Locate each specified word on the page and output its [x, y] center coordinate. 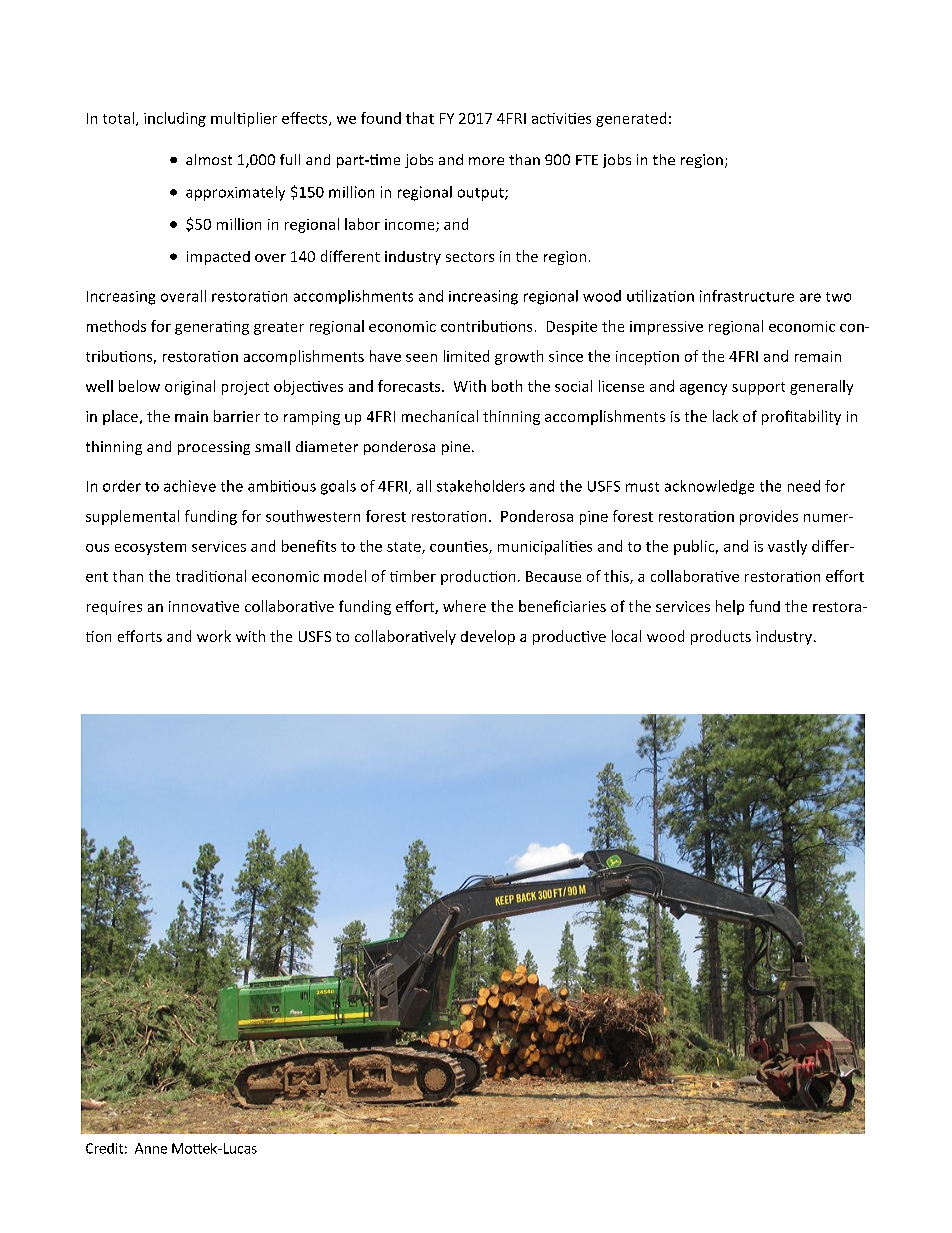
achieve [190, 486]
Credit [104, 1148]
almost [209, 159]
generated [631, 119]
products [721, 637]
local [626, 636]
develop [488, 637]
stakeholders [481, 486]
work [214, 636]
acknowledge [709, 487]
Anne [151, 1148]
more [486, 161]
